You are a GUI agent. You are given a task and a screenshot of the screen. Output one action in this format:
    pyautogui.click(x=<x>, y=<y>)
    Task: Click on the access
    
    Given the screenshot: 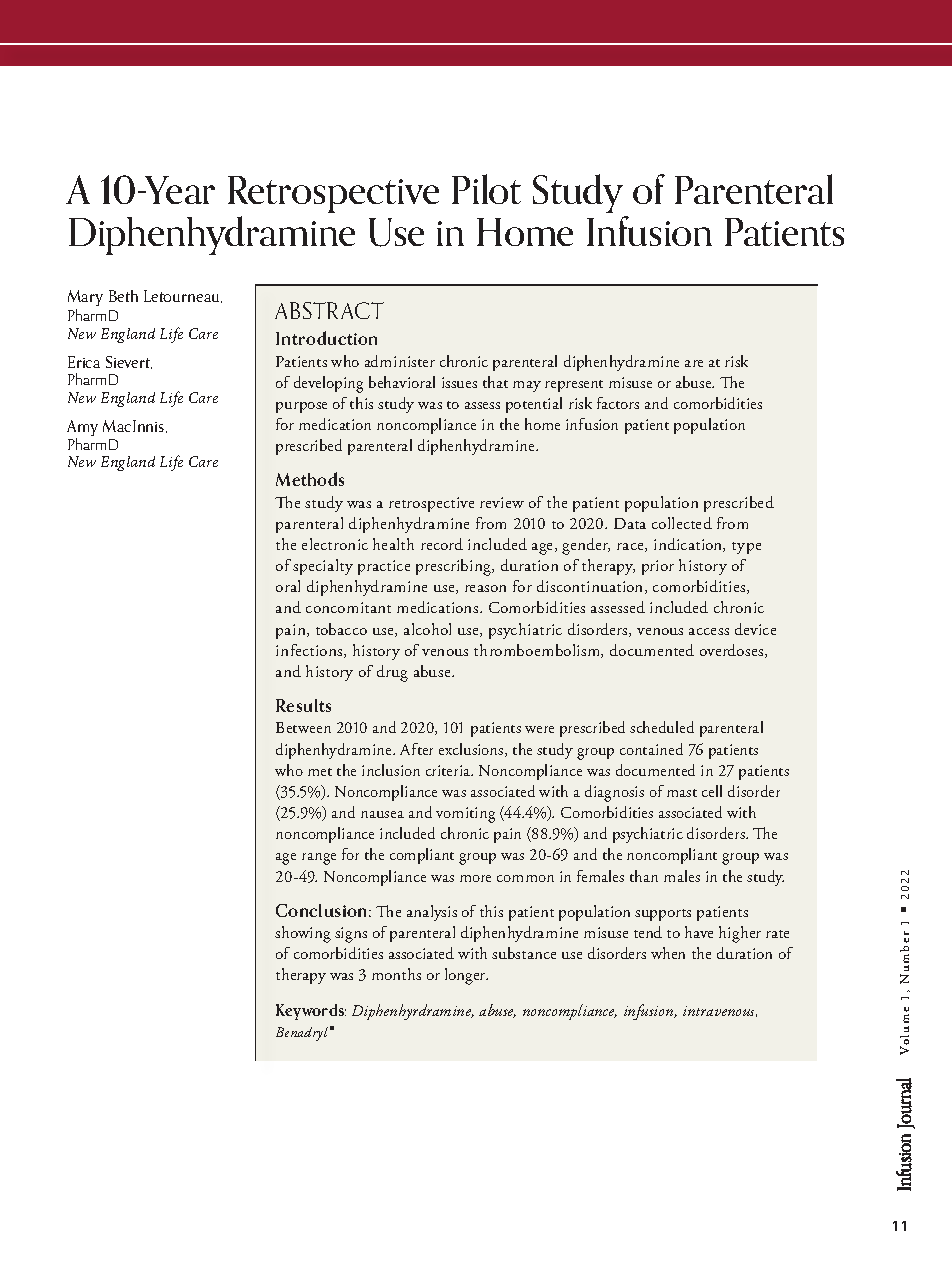 What is the action you would take?
    pyautogui.click(x=709, y=631)
